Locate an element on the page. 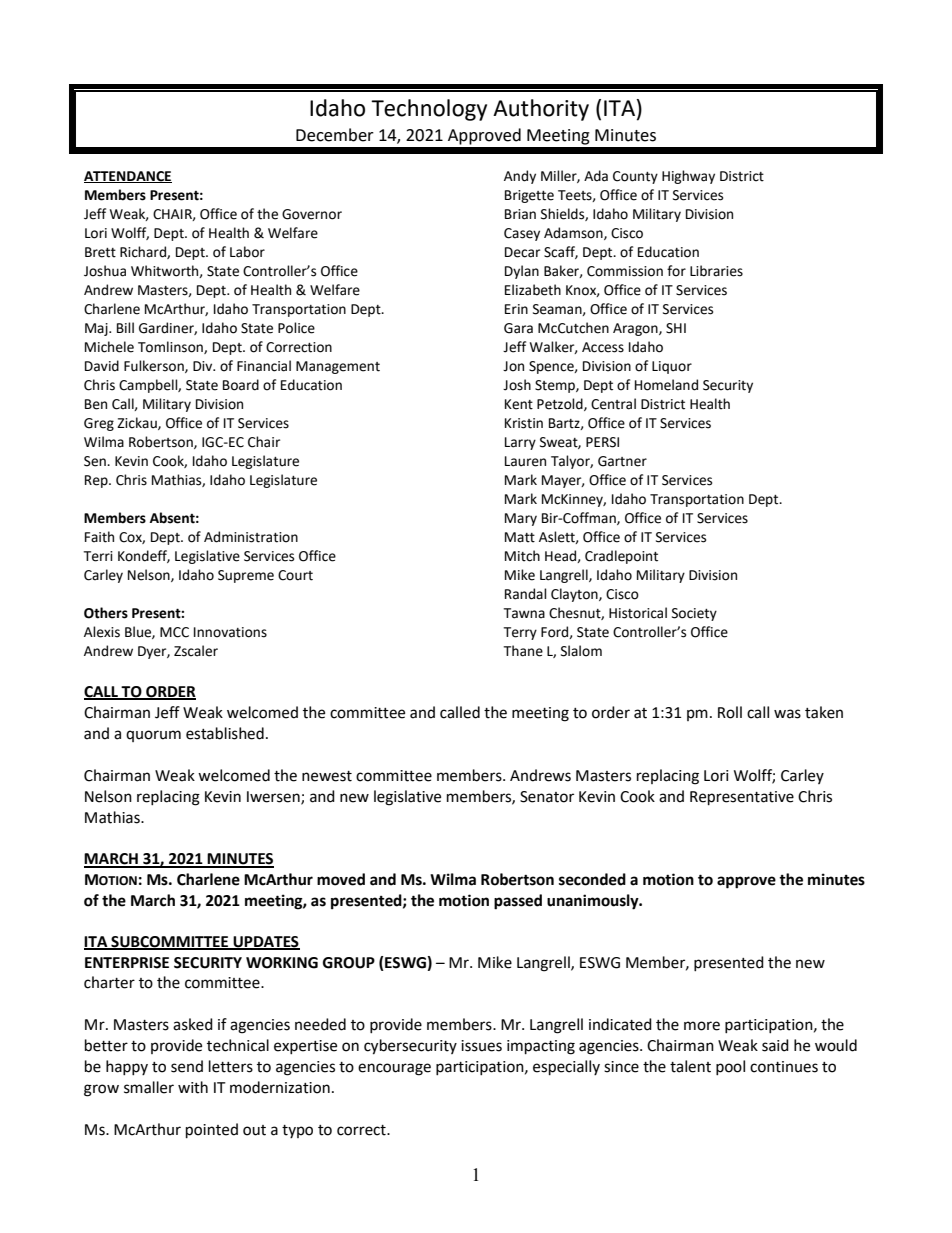  Technology is located at coordinates (429, 110).
